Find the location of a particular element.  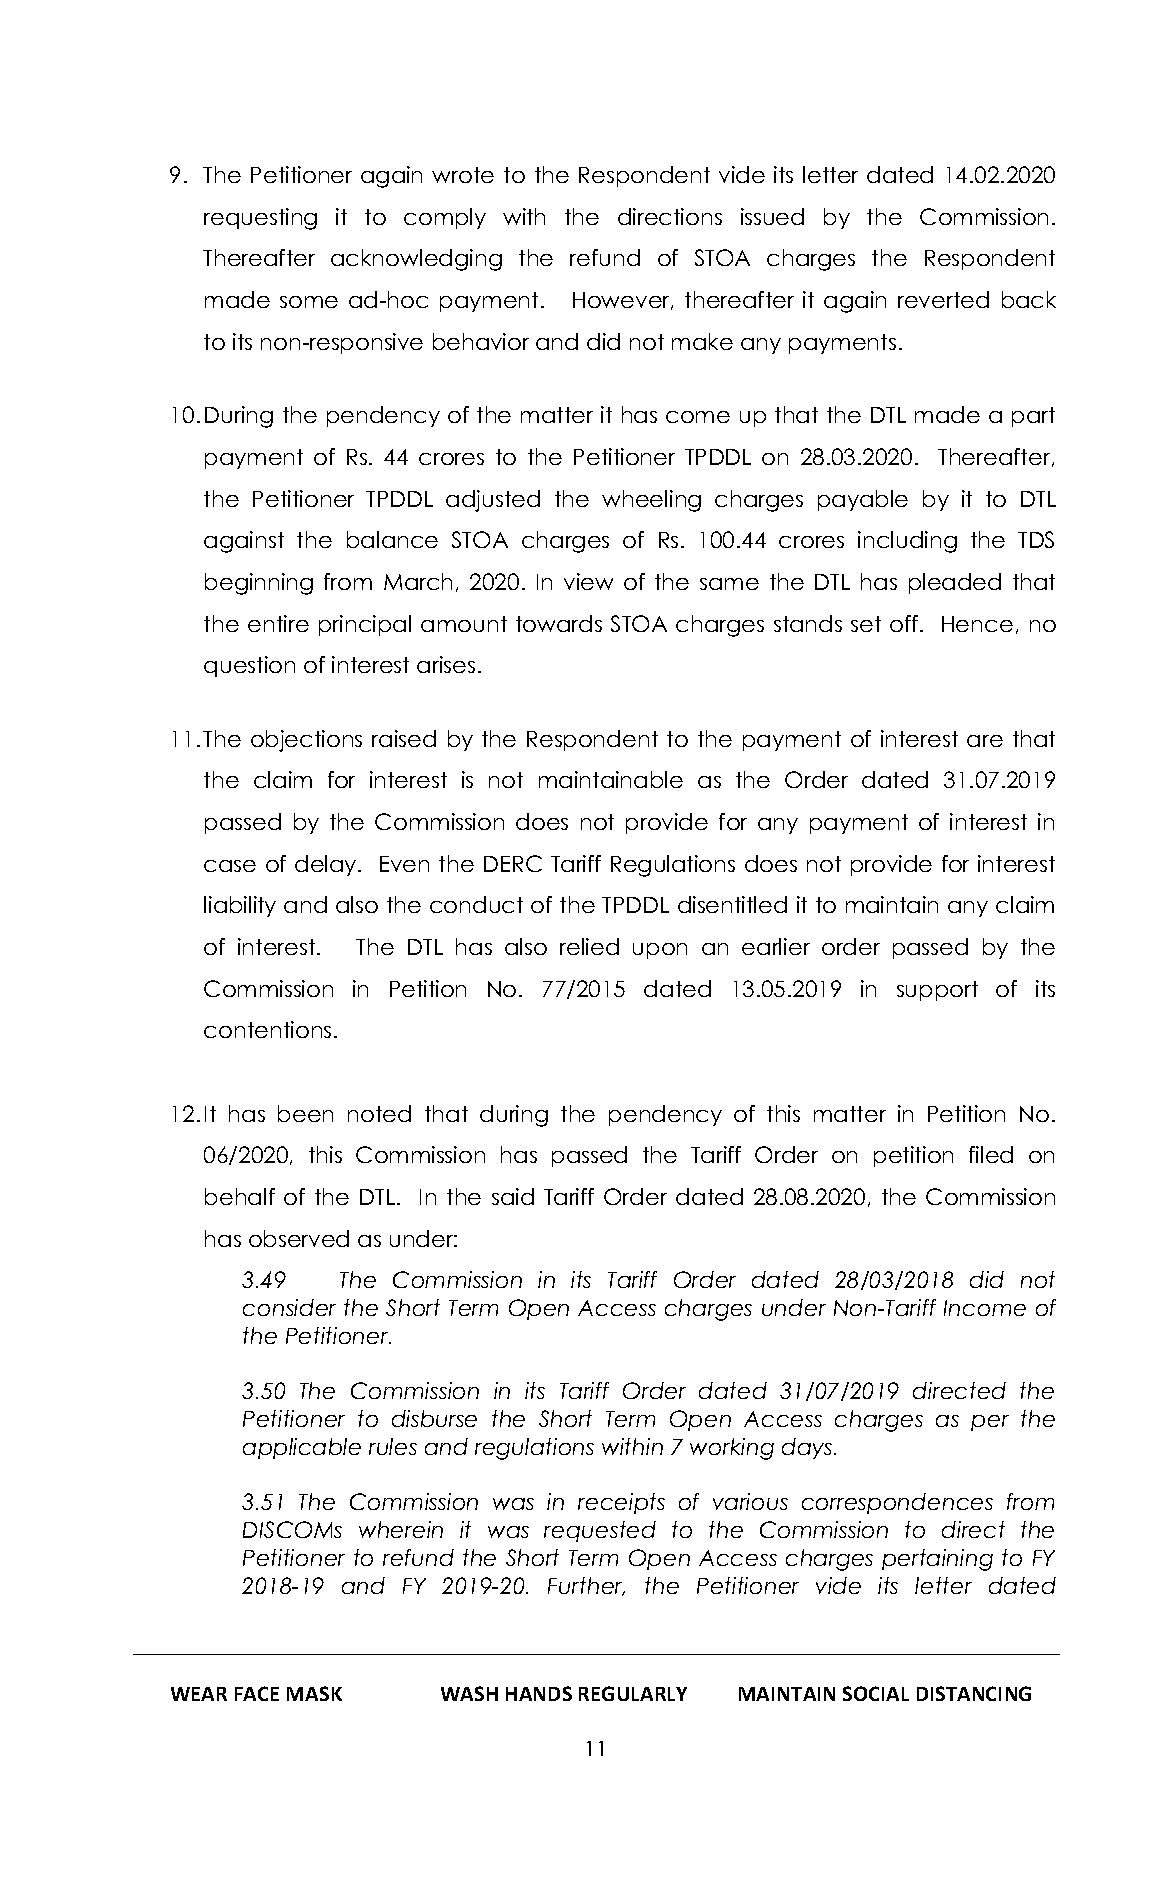

relied is located at coordinates (589, 946).
